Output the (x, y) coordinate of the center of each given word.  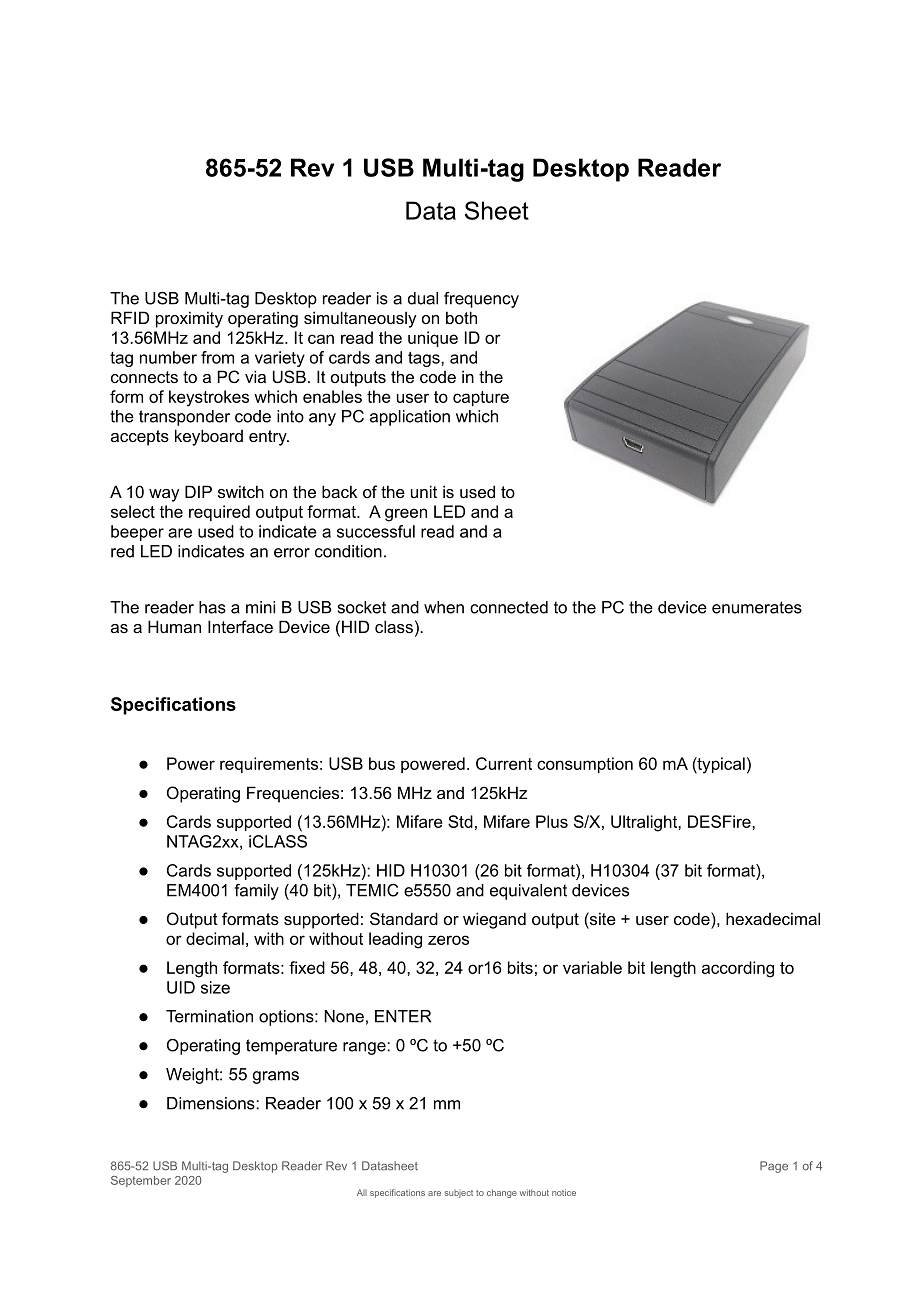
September (141, 1181)
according (738, 969)
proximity (189, 319)
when (444, 607)
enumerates (757, 607)
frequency (481, 300)
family (256, 892)
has (212, 607)
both (461, 317)
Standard (404, 918)
